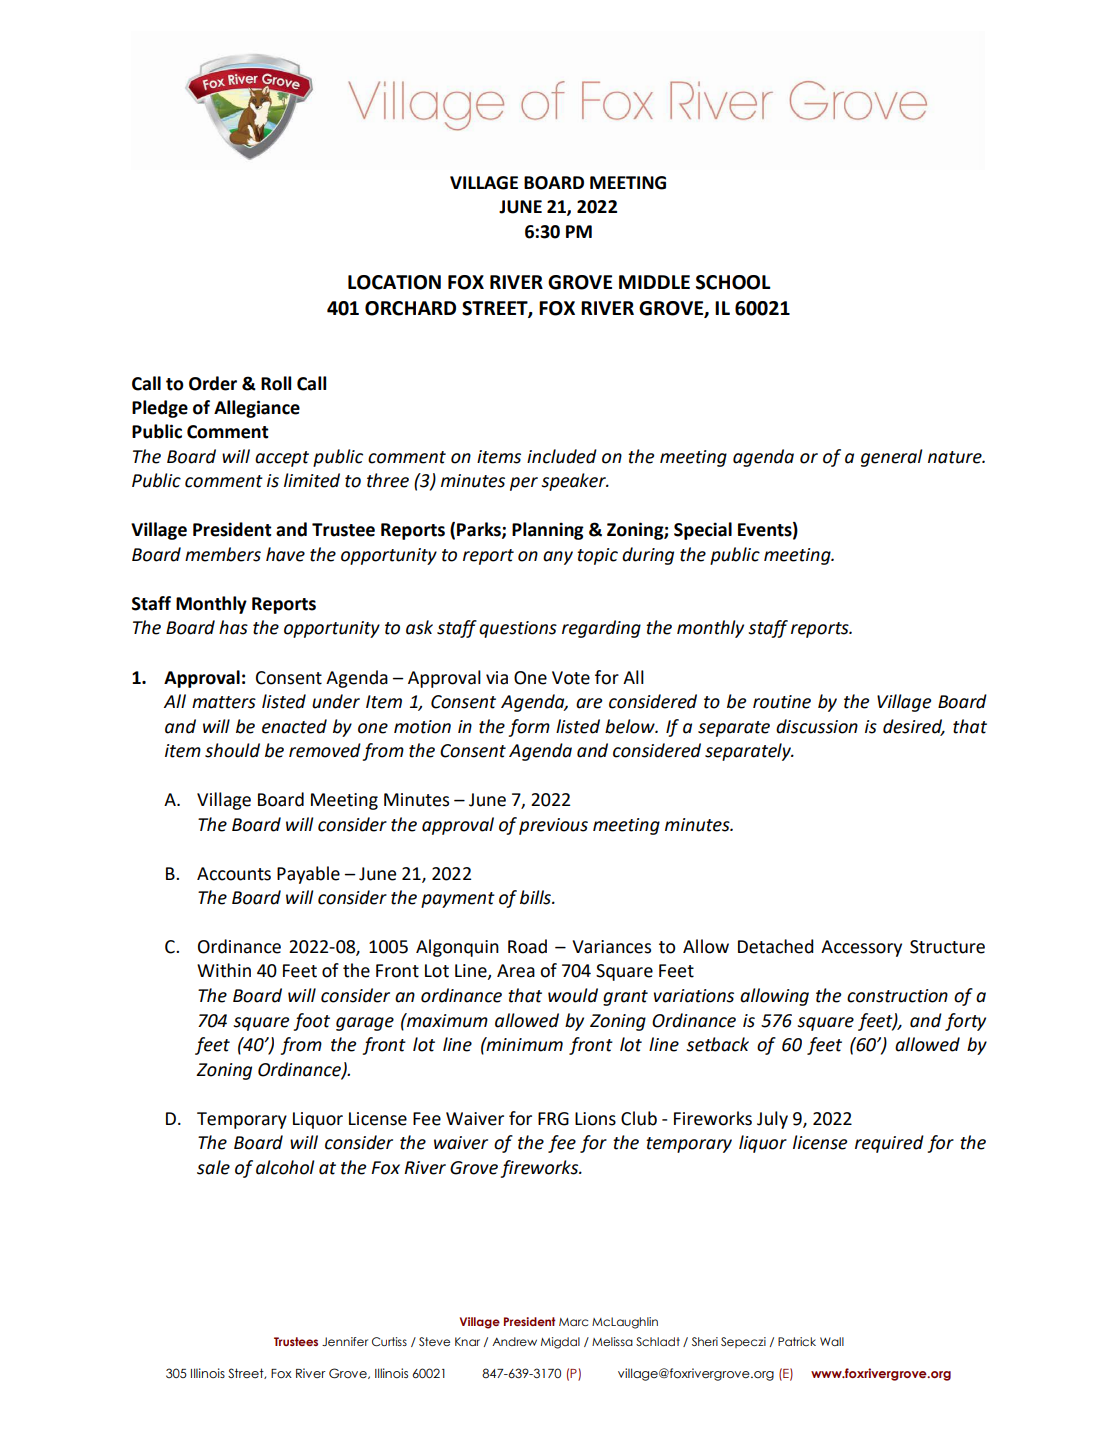 The width and height of the document is (1118, 1446). Describe the element at coordinates (595, 1119) in the document. I see `Lions` at that location.
